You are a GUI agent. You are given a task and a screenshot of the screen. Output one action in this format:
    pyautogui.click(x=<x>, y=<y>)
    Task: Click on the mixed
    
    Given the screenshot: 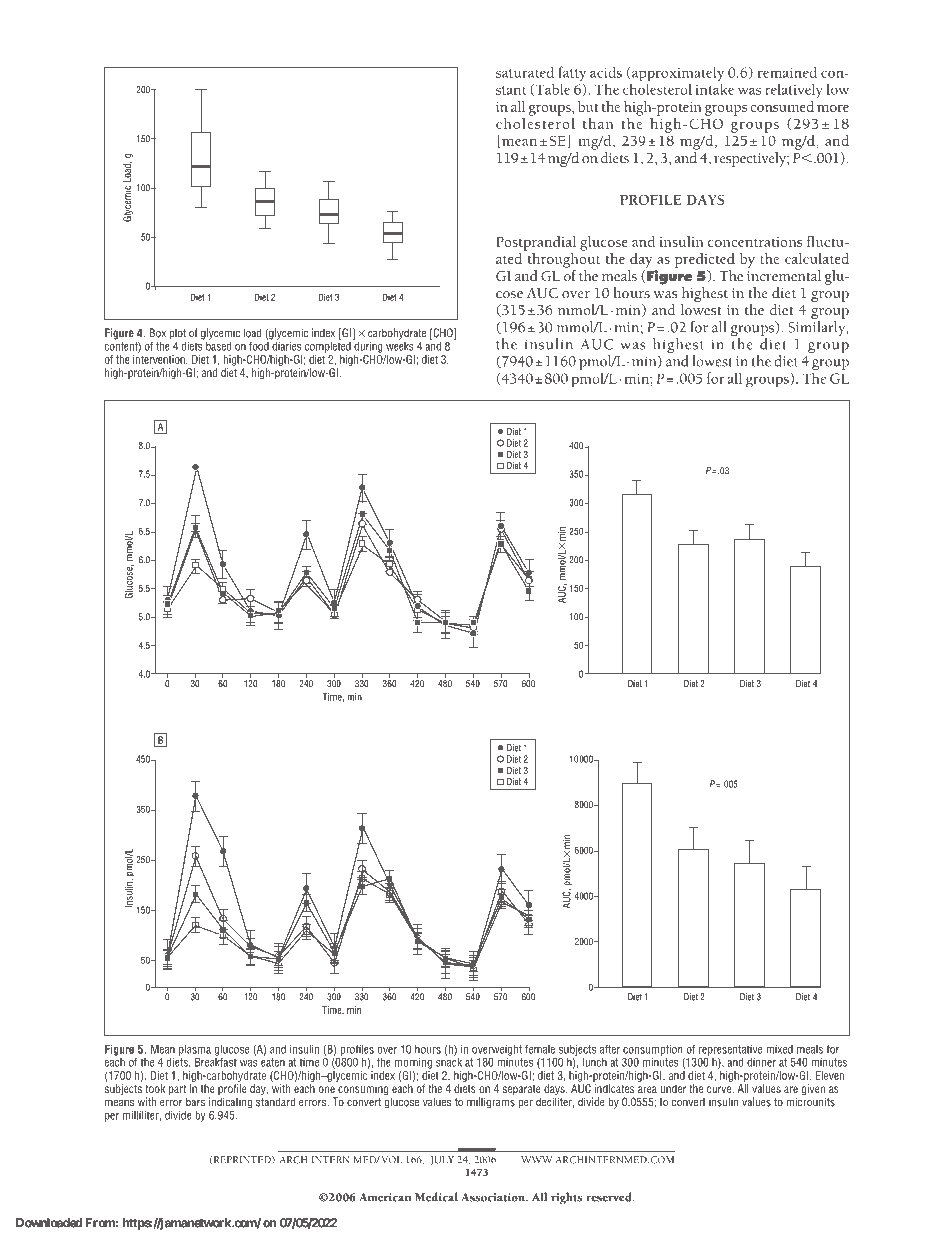 What is the action you would take?
    pyautogui.click(x=779, y=1049)
